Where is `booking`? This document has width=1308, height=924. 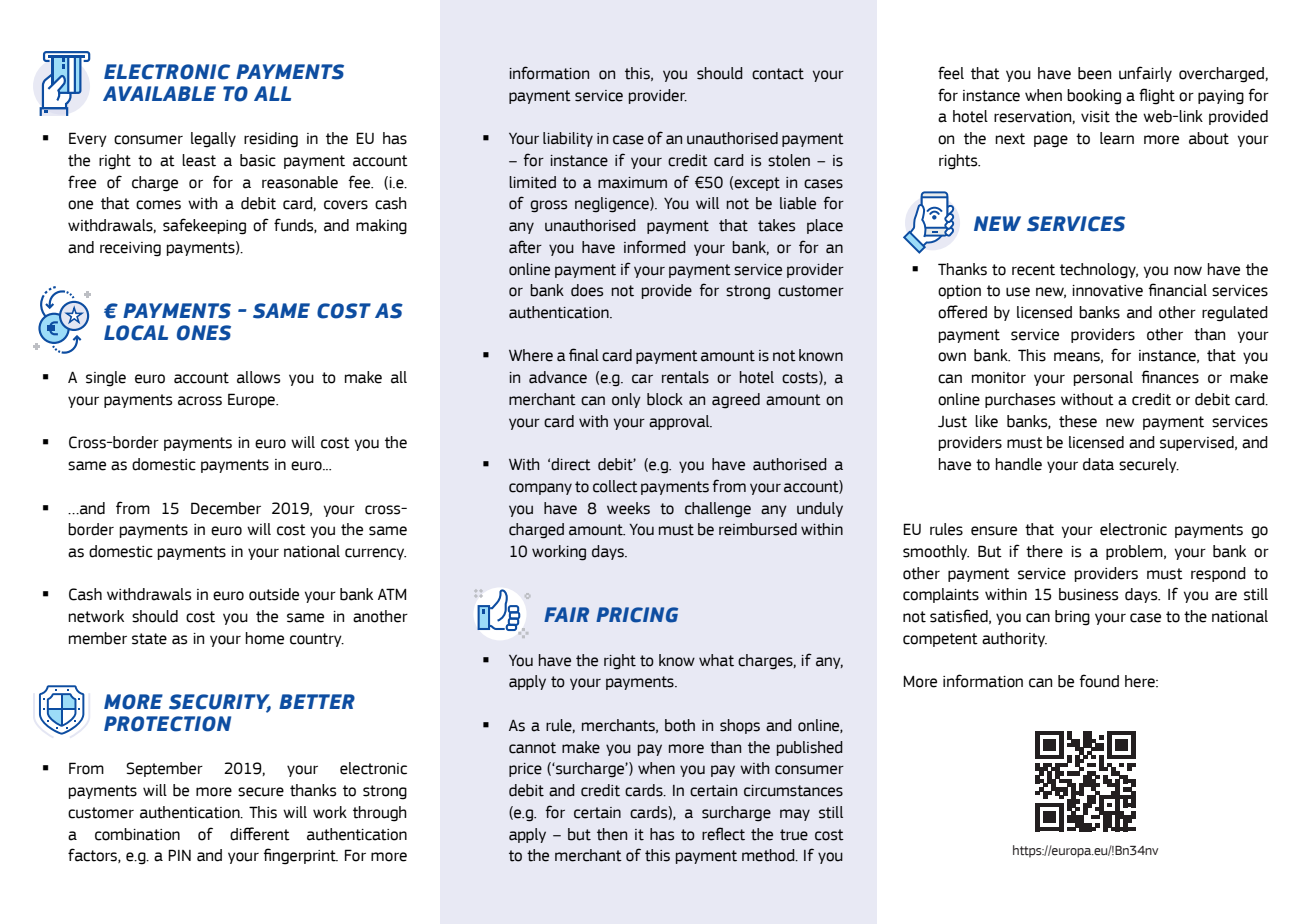
booking is located at coordinates (1094, 97).
